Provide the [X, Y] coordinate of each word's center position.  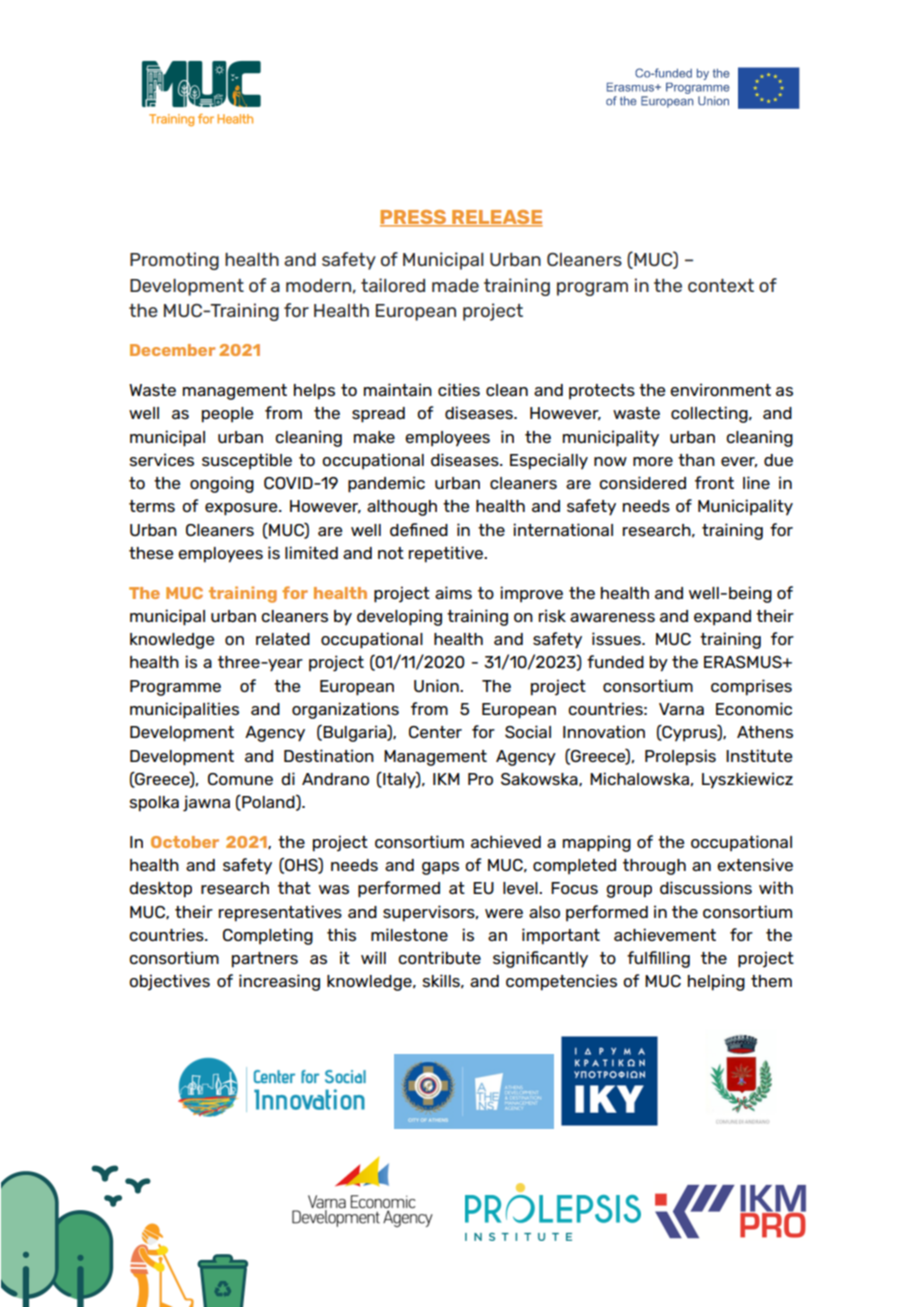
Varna [681, 709]
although [402, 508]
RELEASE [496, 218]
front [714, 482]
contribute [439, 957]
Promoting [174, 261]
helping [716, 982]
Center [435, 732]
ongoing [222, 484]
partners [265, 960]
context [721, 285]
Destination [329, 755]
